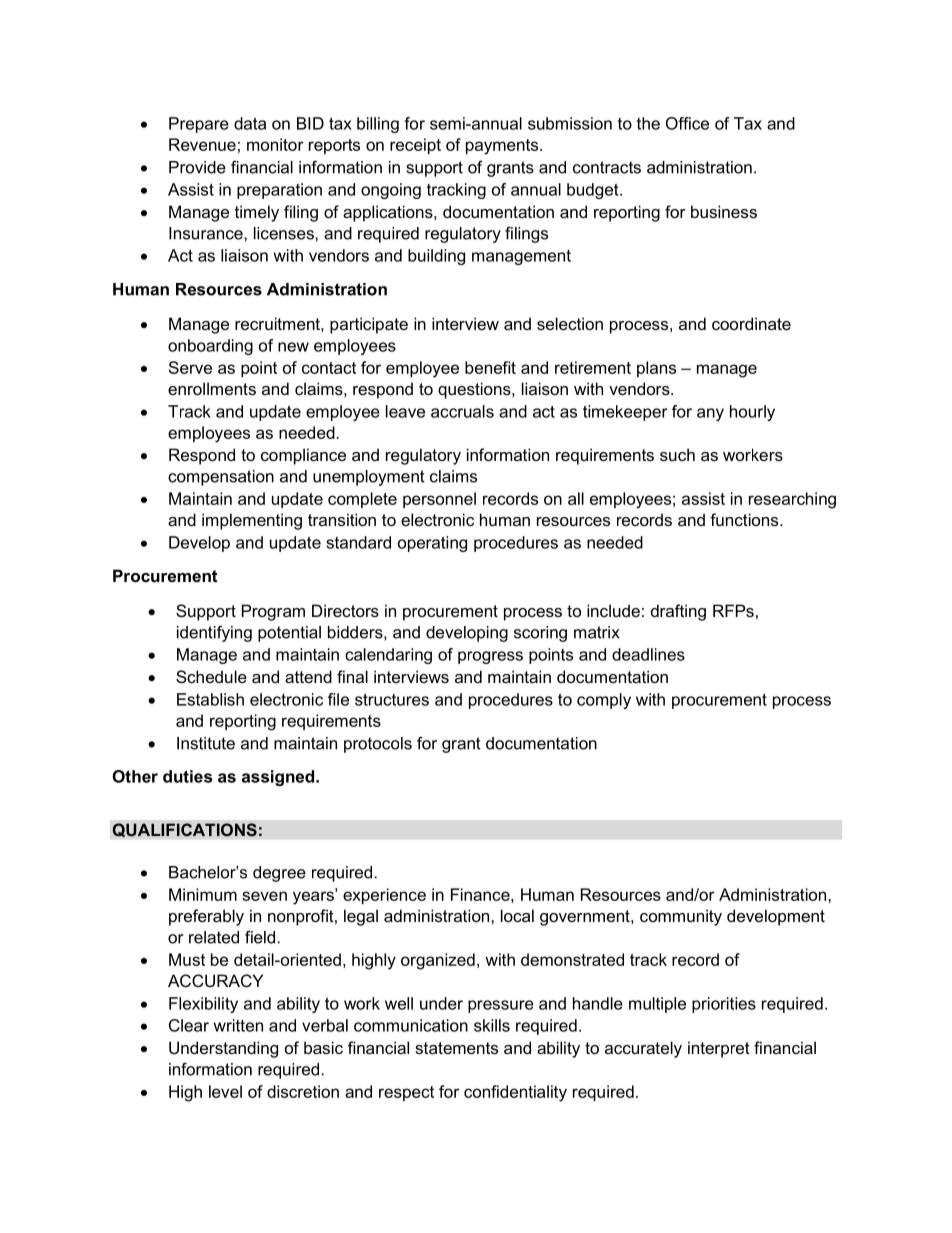  Describe the element at coordinates (202, 144) in the screenshot. I see `Revenue` at that location.
